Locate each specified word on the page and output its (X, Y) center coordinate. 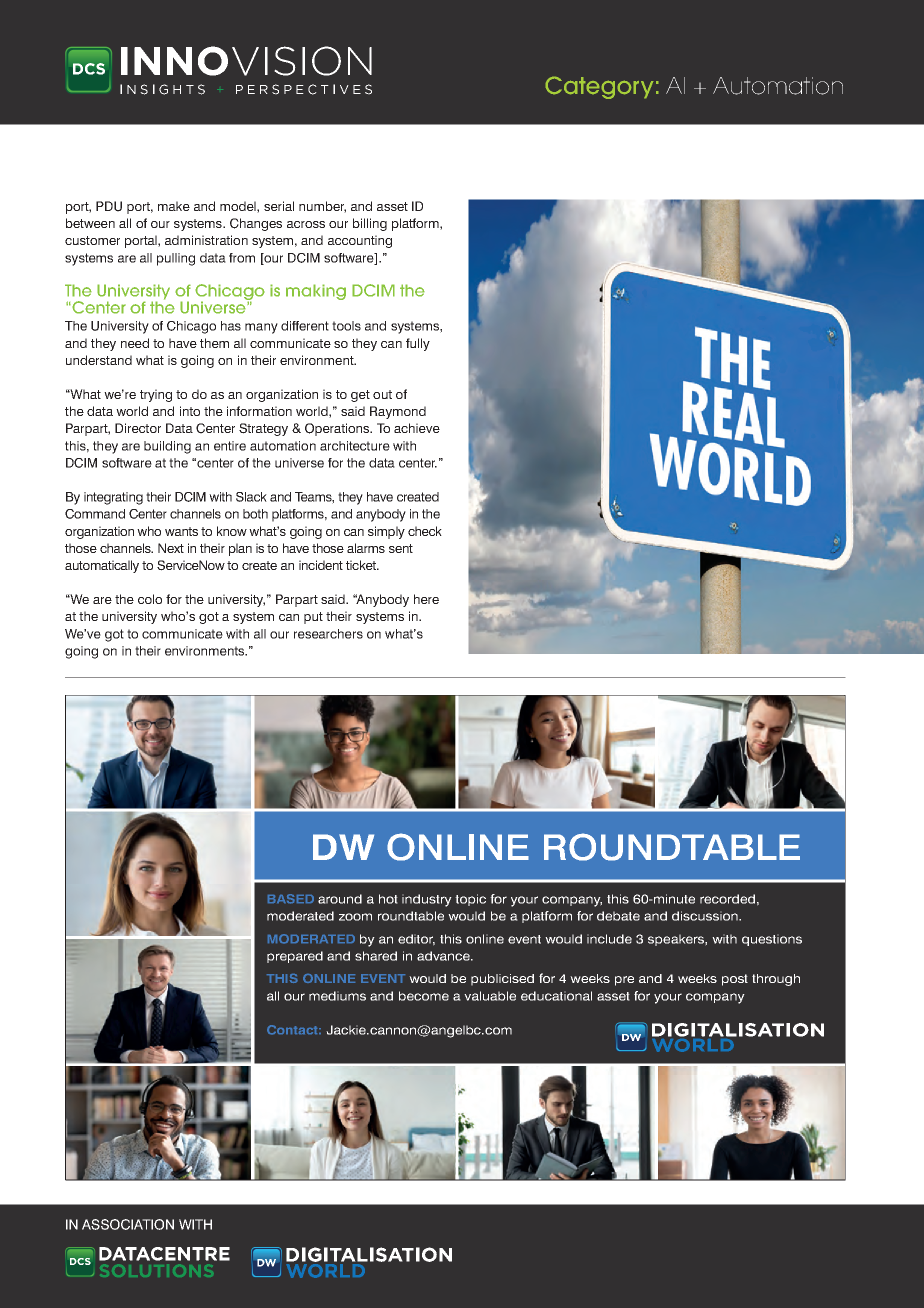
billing (370, 224)
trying (156, 395)
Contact (293, 1030)
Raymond (398, 412)
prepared (295, 957)
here (426, 599)
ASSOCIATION (128, 1224)
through (776, 980)
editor (416, 940)
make (174, 206)
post (735, 980)
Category (599, 88)
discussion (706, 916)
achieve (417, 428)
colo (150, 599)
